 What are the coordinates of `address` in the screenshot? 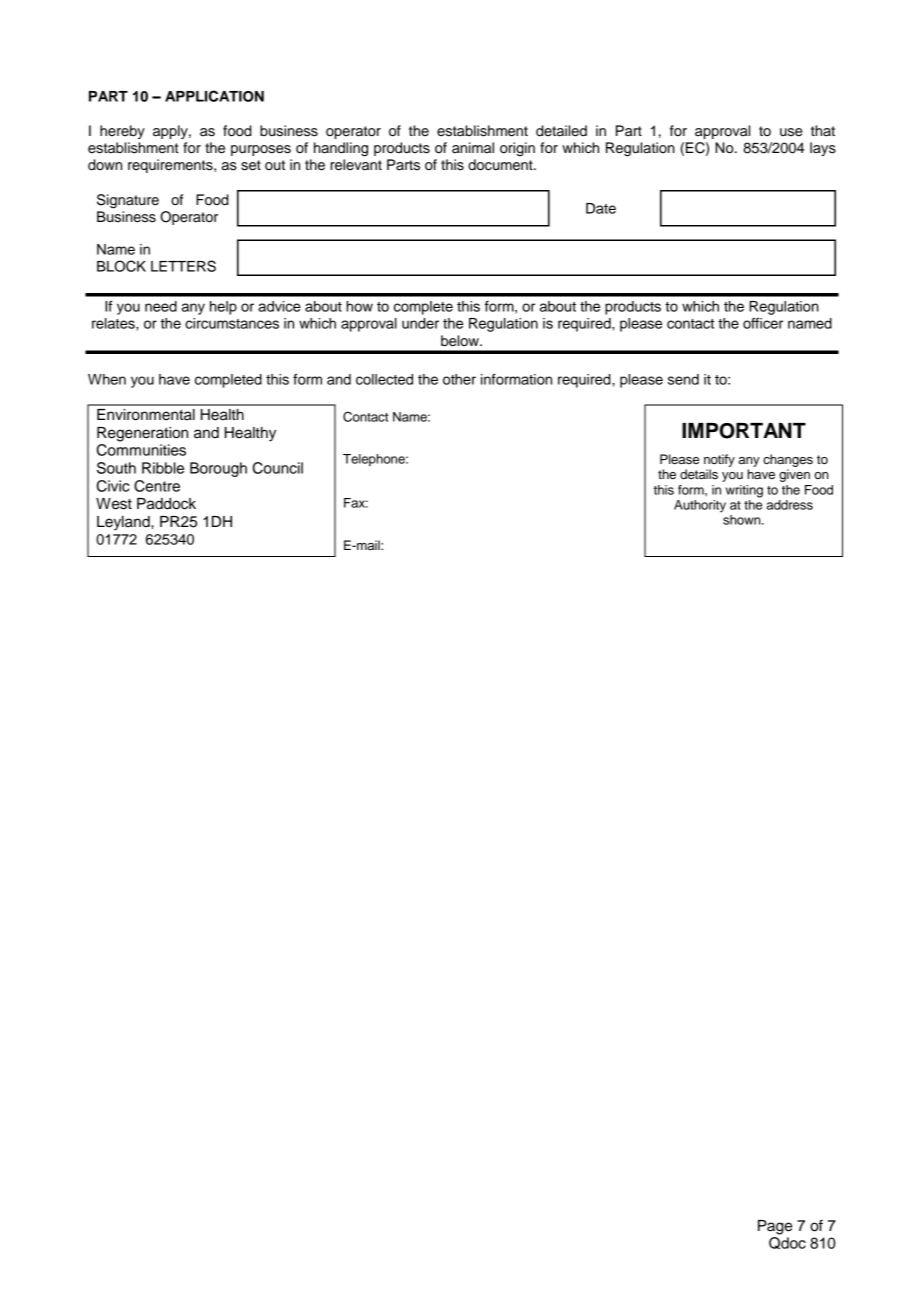 It's located at (790, 505).
